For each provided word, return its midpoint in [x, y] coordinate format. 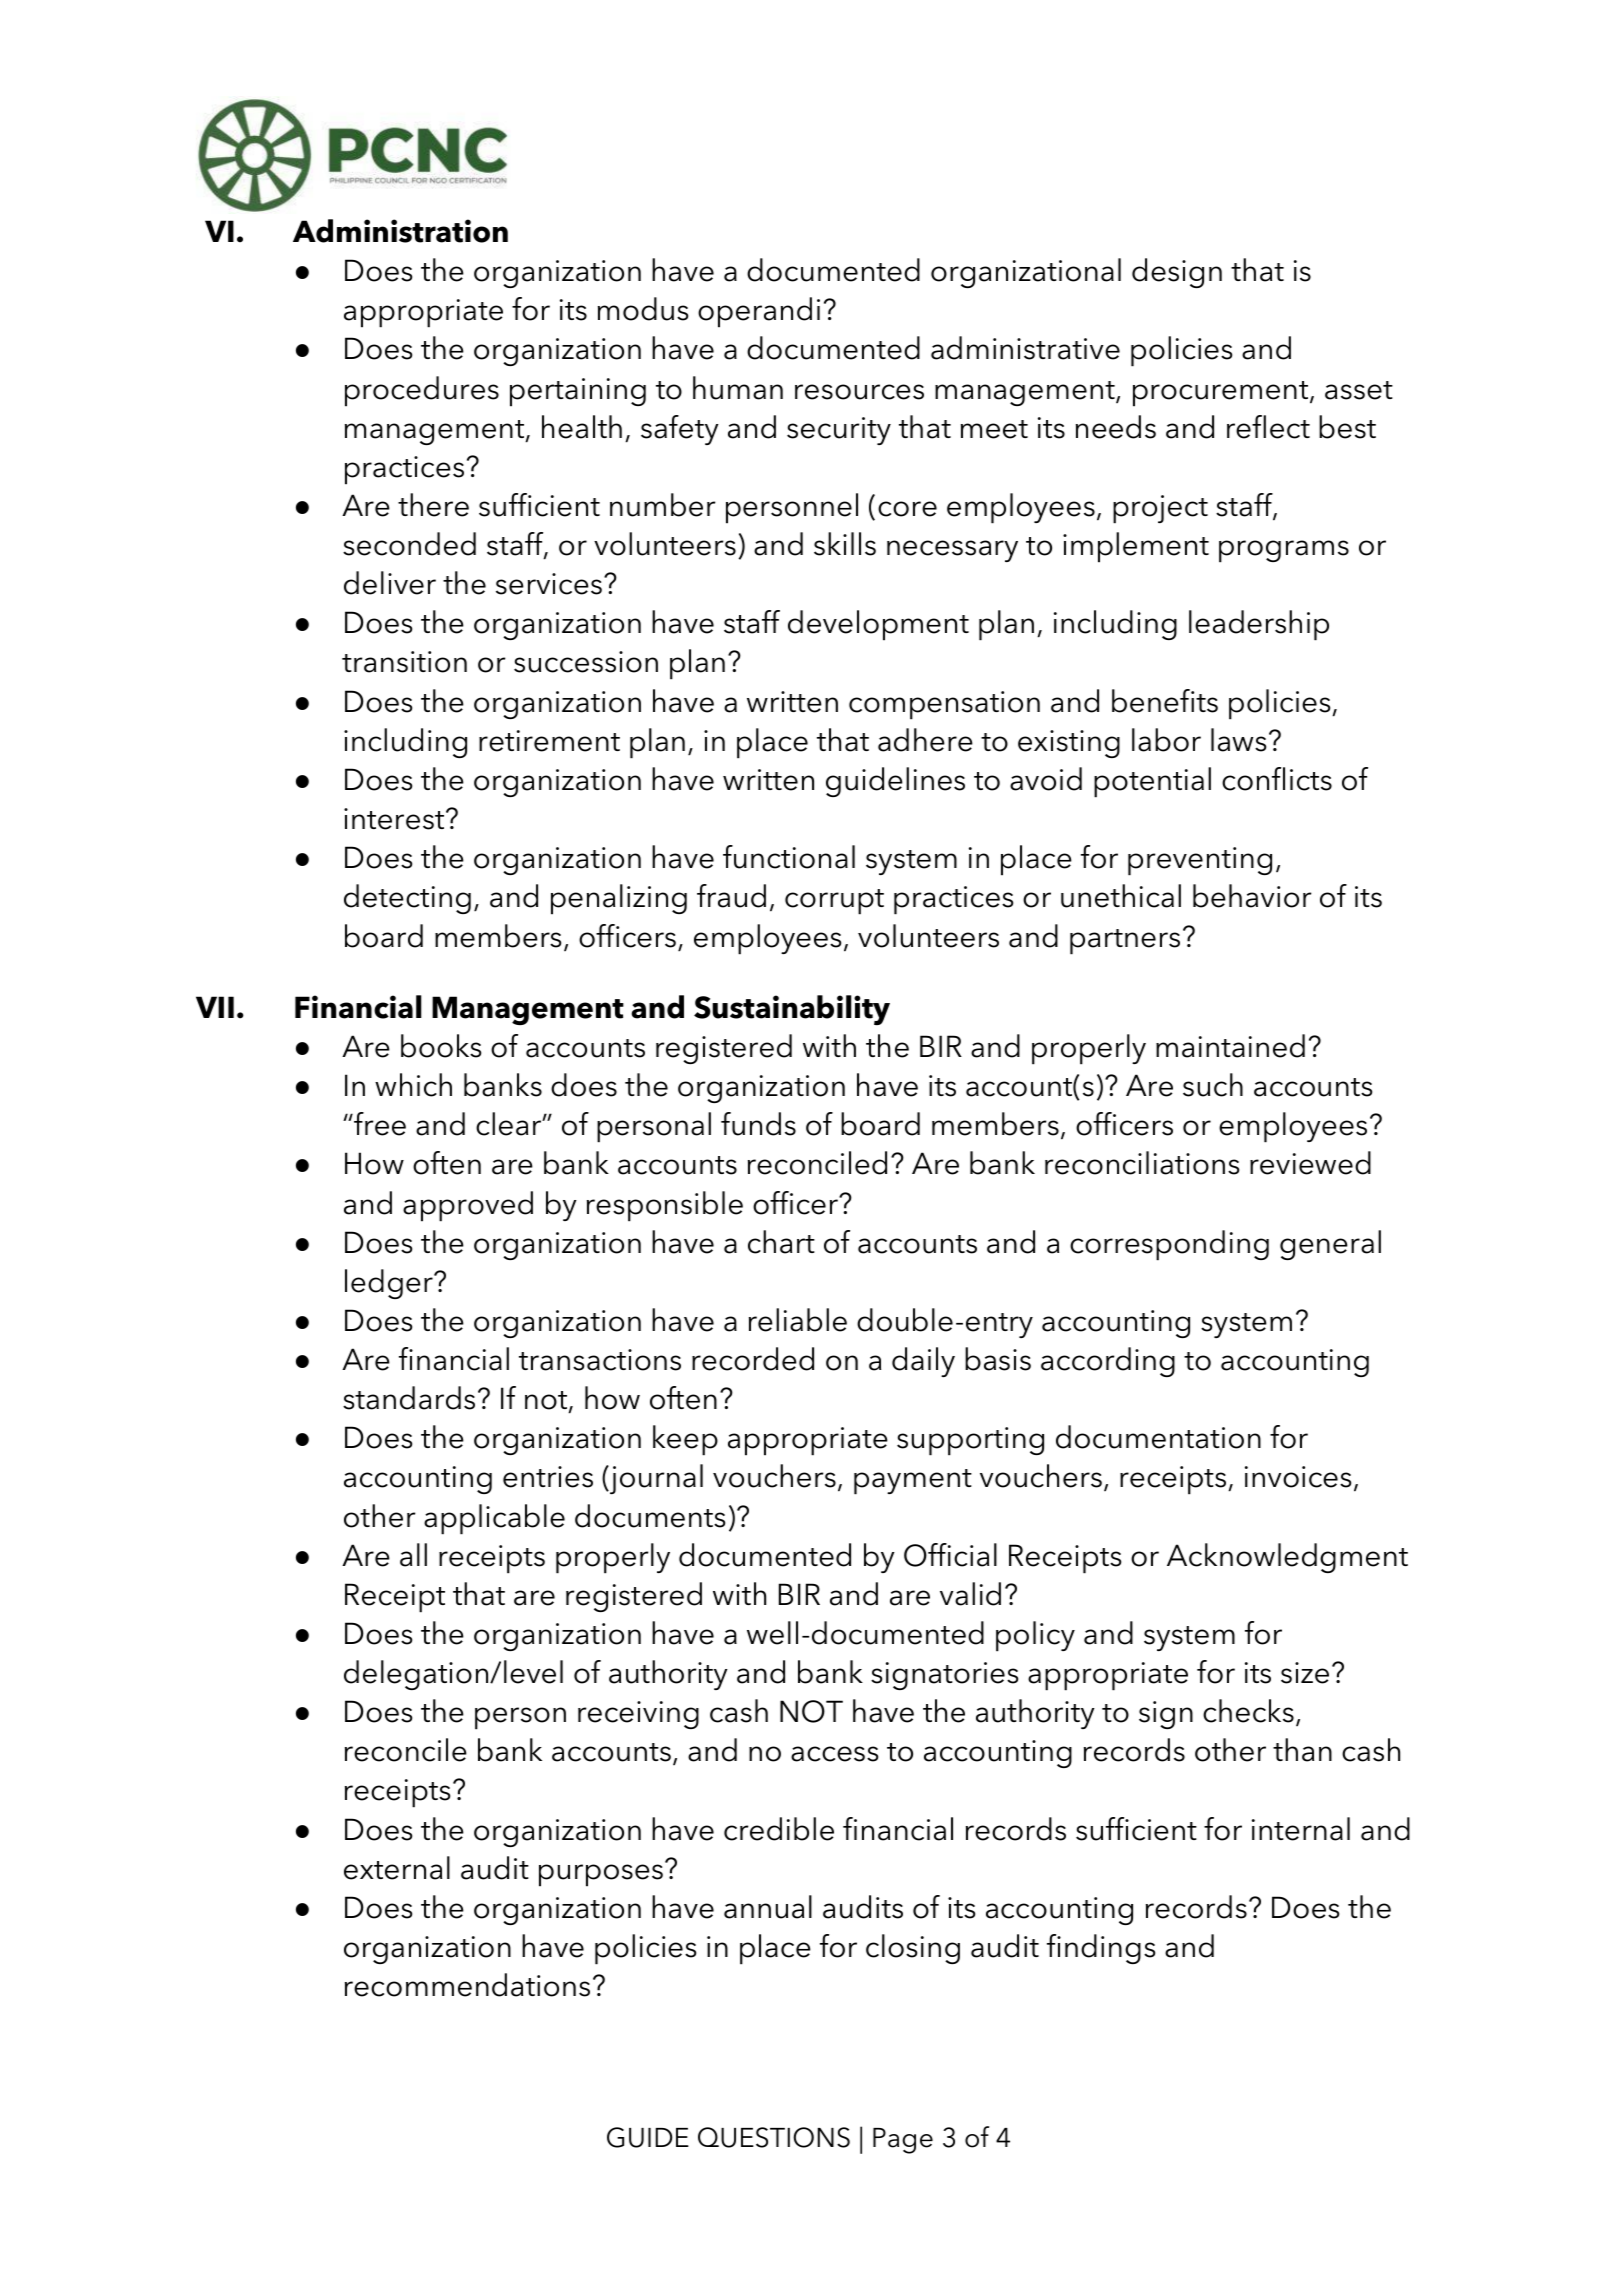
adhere [925, 740]
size [1305, 1673]
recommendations [467, 1985]
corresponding [1169, 1245]
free [379, 1124]
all [413, 1555]
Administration [400, 231]
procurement [1222, 394]
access [834, 1754]
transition [404, 662]
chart [781, 1242]
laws [1238, 740]
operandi [759, 312]
